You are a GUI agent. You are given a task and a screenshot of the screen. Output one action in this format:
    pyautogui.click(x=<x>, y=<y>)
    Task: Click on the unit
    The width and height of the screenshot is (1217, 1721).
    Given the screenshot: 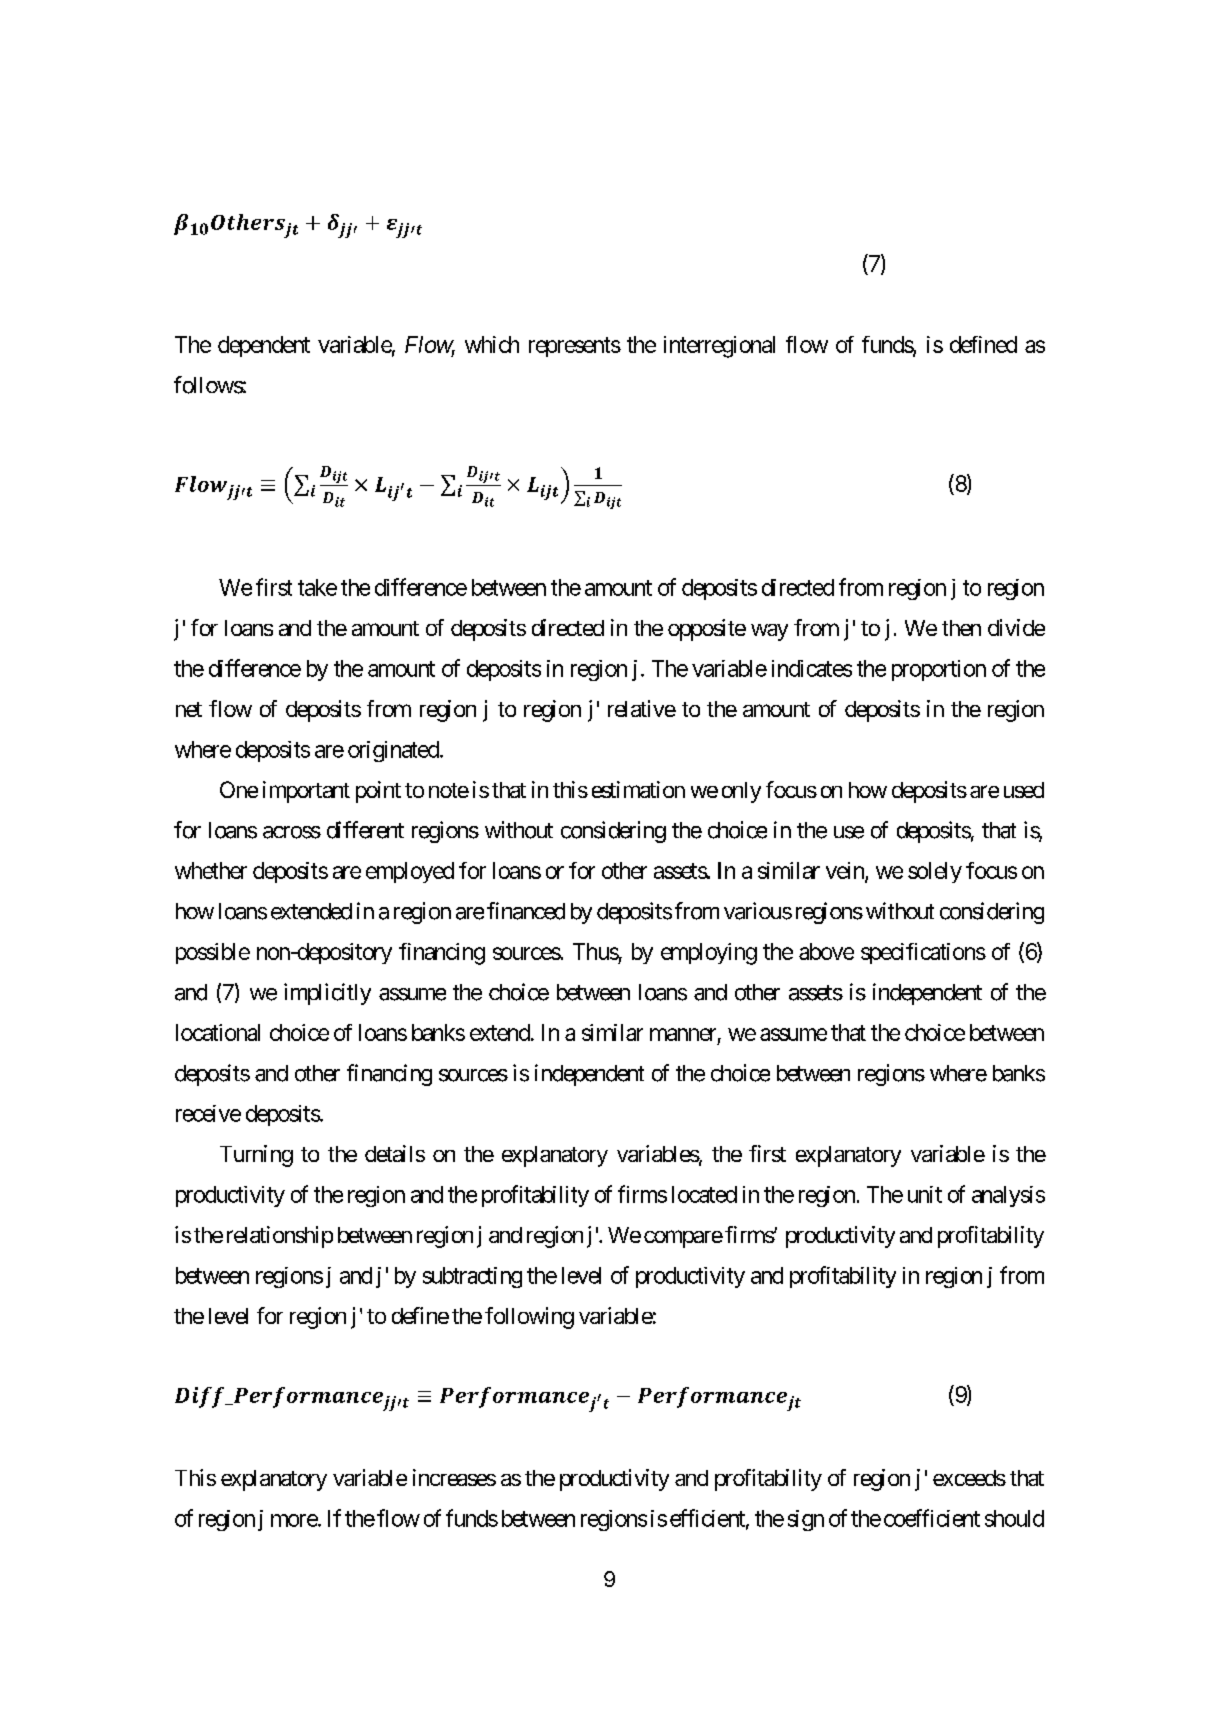 What is the action you would take?
    pyautogui.click(x=925, y=1194)
